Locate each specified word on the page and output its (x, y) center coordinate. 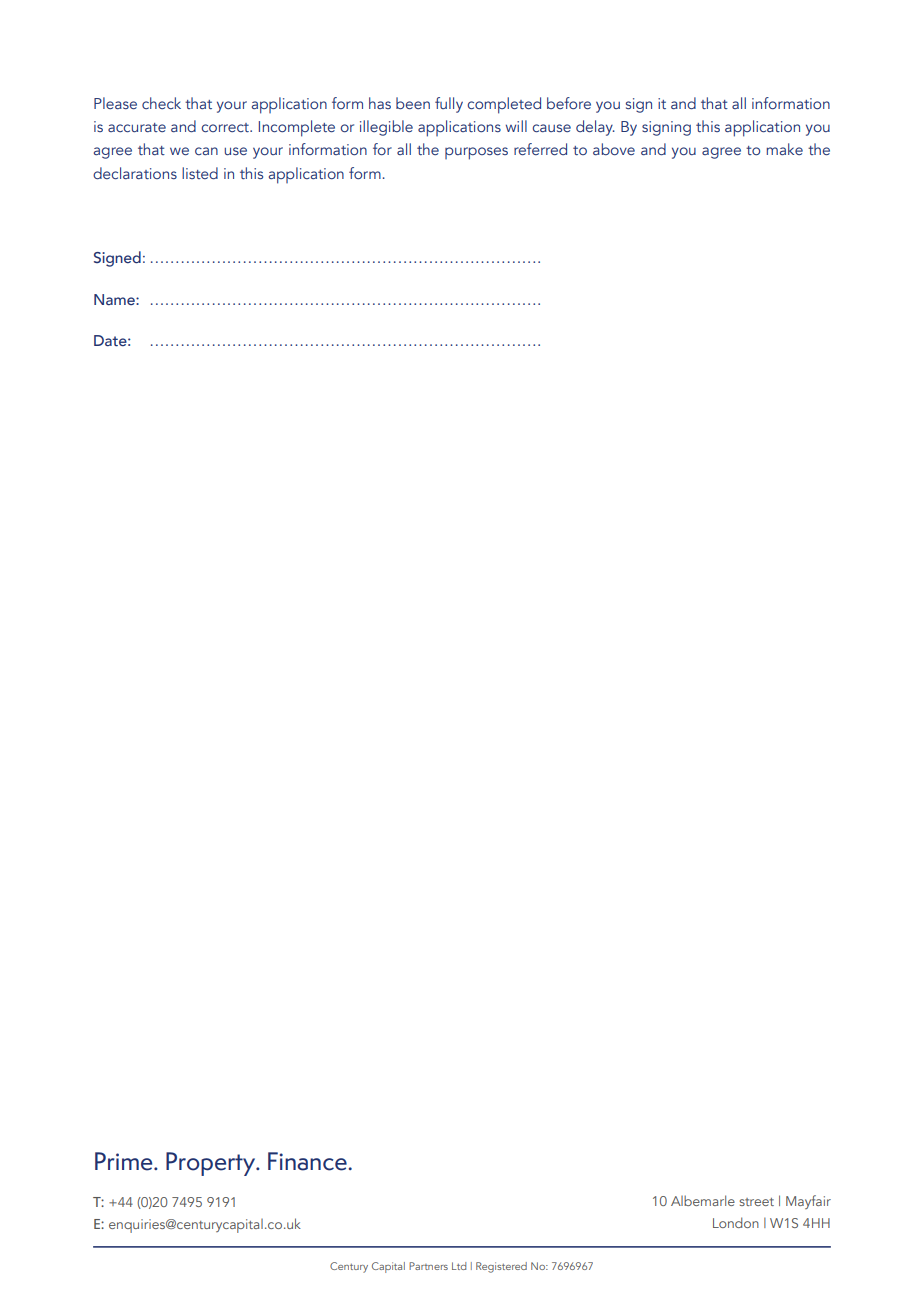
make (784, 149)
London (736, 1222)
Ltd (459, 1266)
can (206, 151)
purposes (476, 153)
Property (212, 1164)
